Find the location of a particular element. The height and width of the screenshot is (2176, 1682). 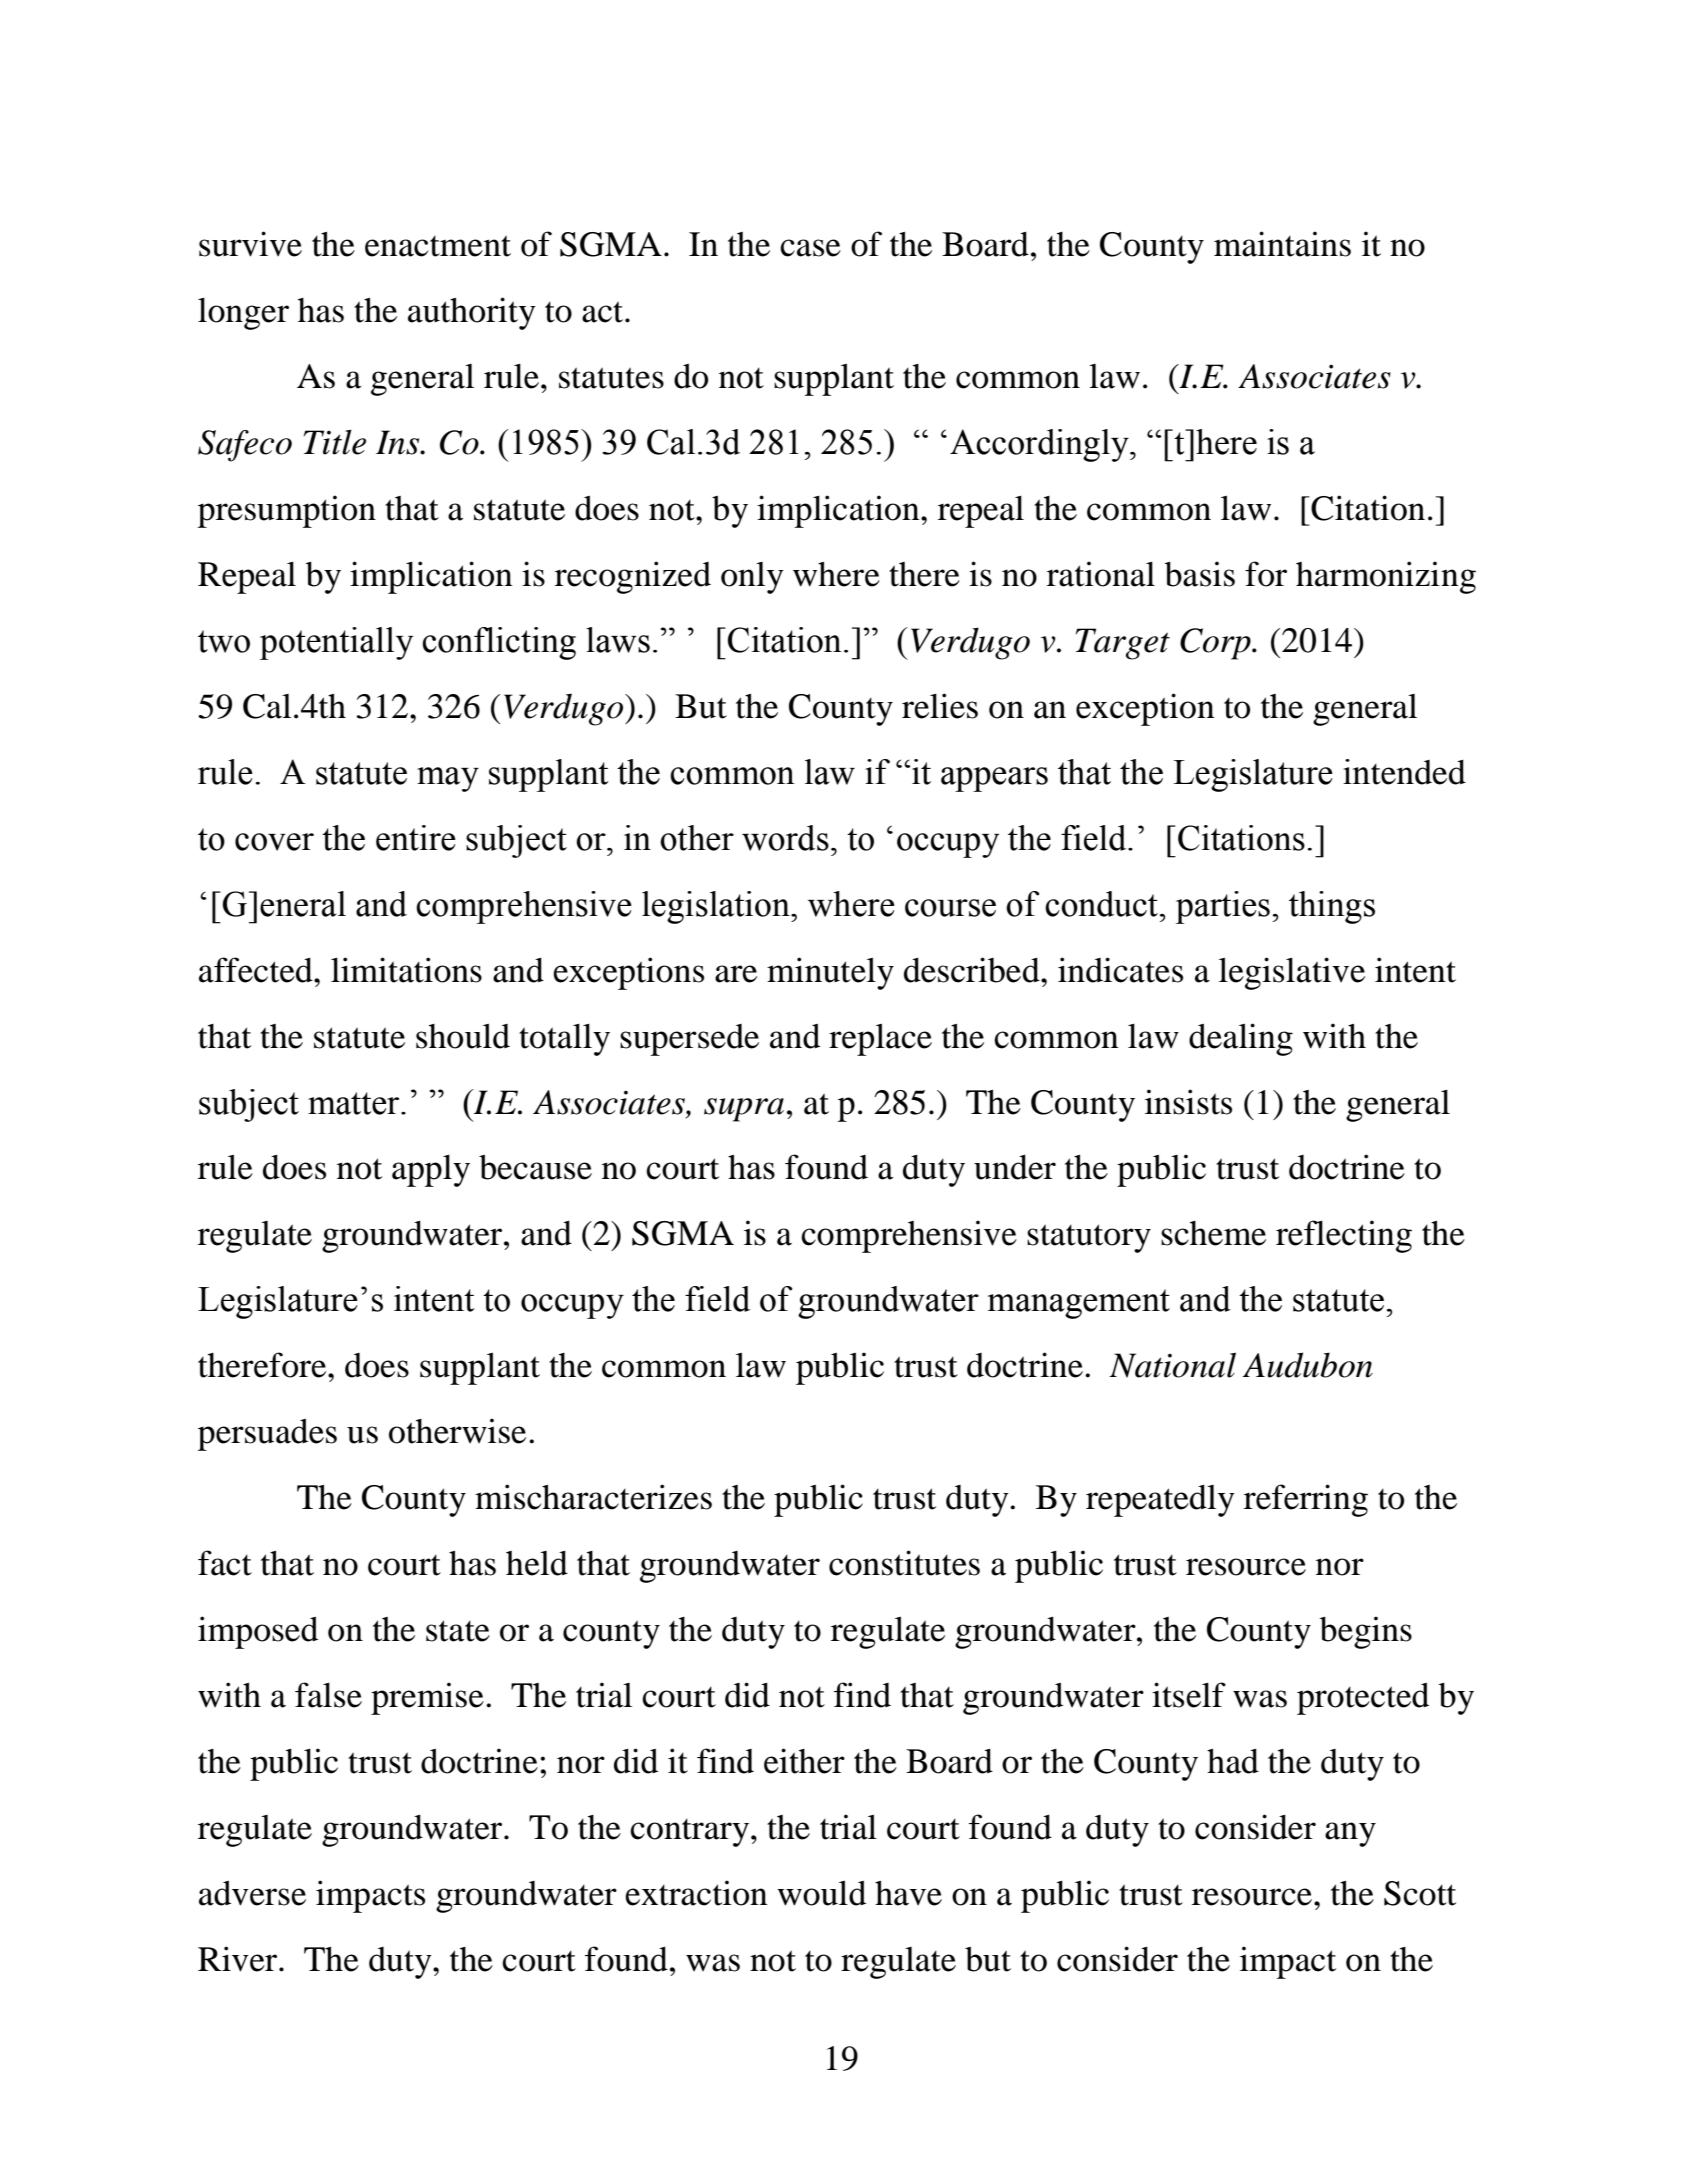

would is located at coordinates (821, 1893).
